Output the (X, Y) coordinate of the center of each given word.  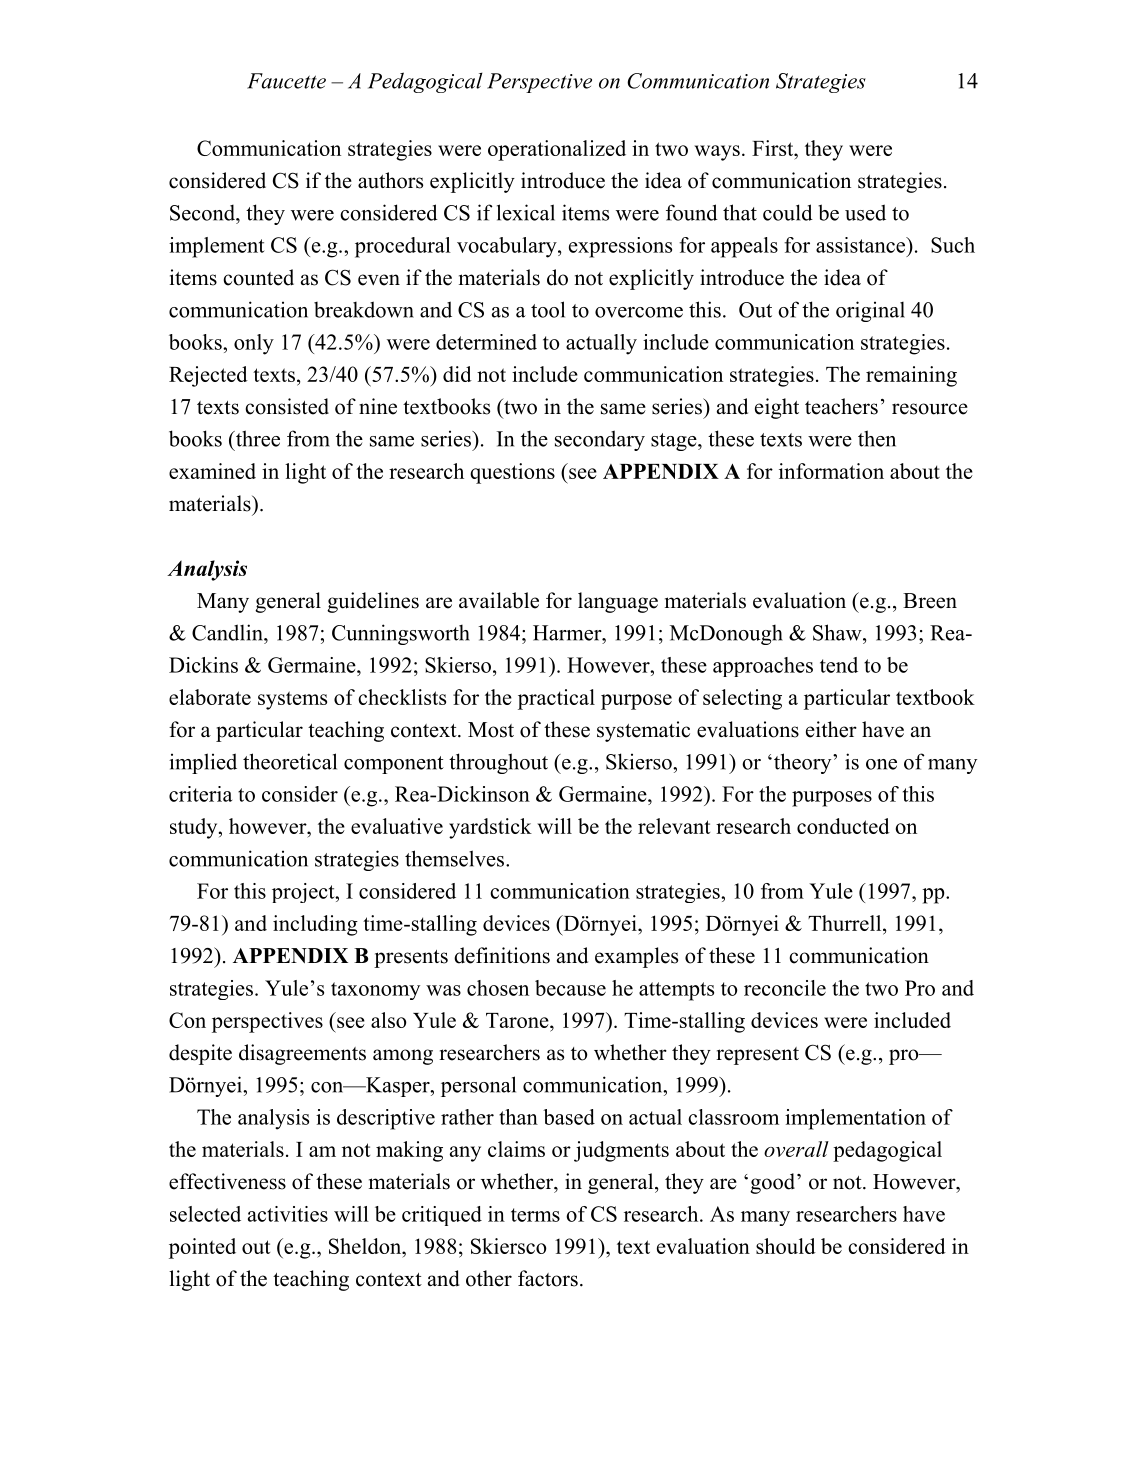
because (570, 988)
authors (390, 180)
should (786, 1246)
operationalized (557, 150)
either (831, 729)
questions (512, 473)
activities (288, 1214)
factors (548, 1278)
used (865, 212)
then (877, 438)
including (315, 925)
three (256, 438)
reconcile (785, 988)
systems (292, 700)
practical (556, 699)
